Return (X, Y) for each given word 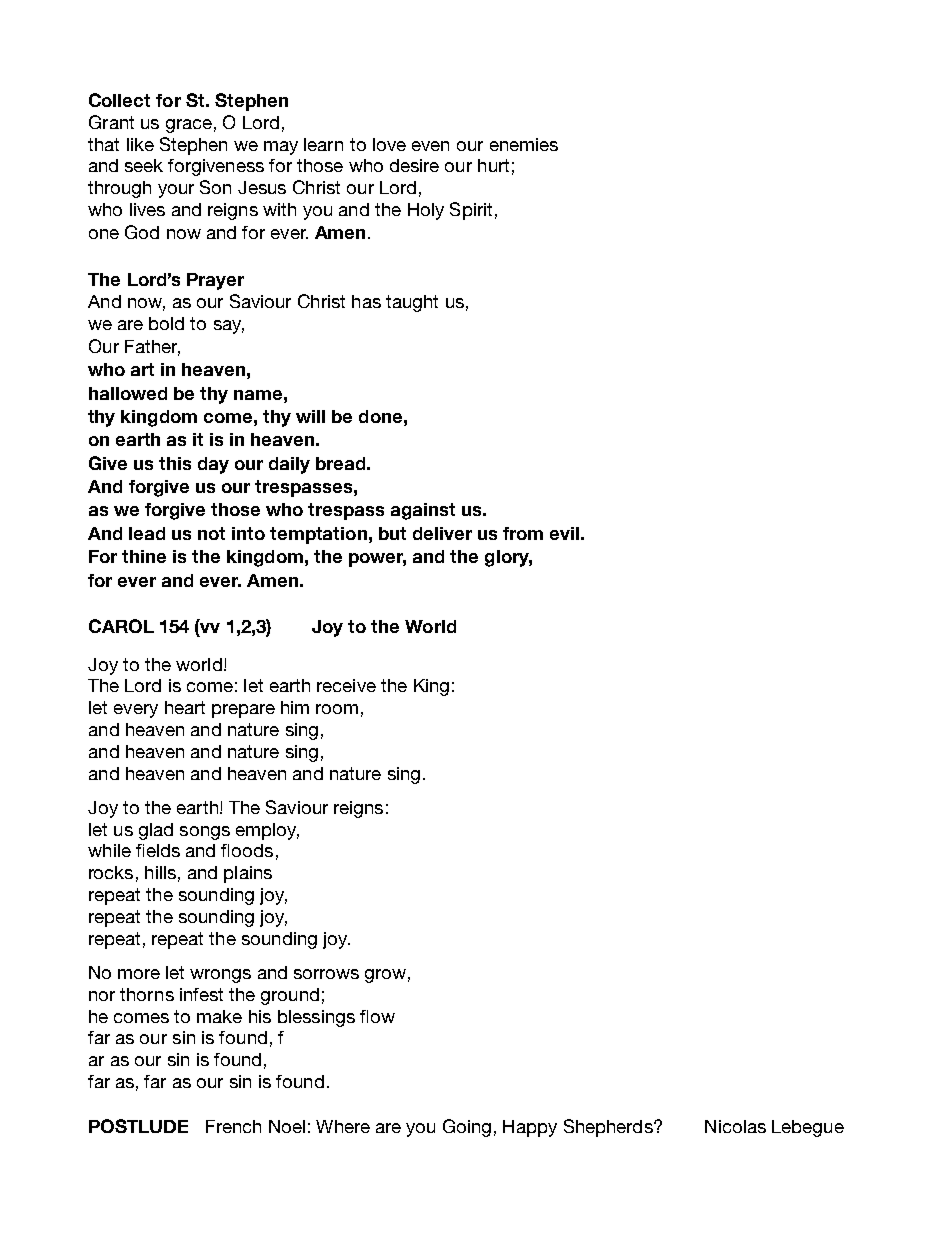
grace (189, 126)
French (233, 1126)
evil (564, 533)
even (430, 146)
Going (467, 1128)
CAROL (121, 626)
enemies (524, 144)
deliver (442, 533)
